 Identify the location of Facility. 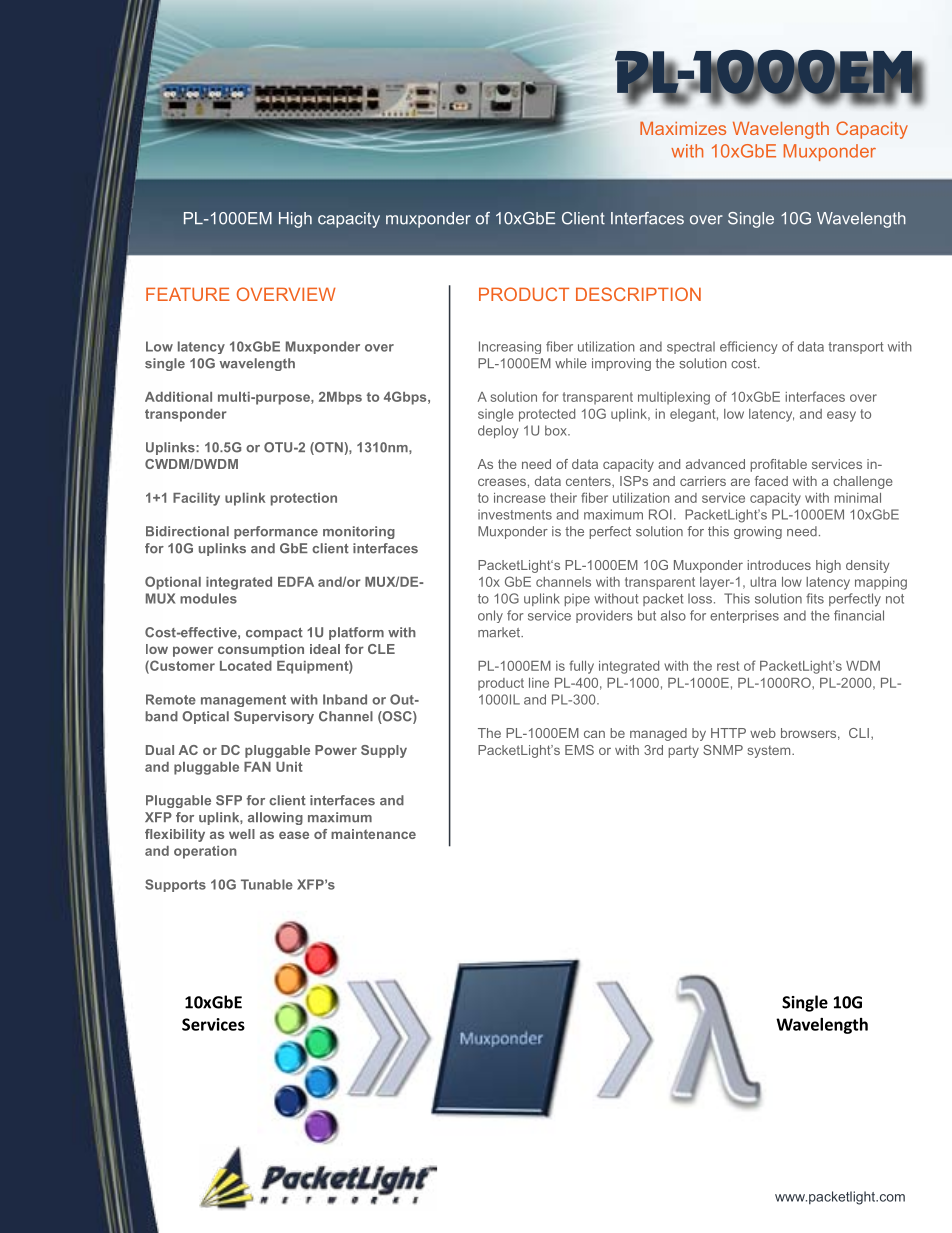
(196, 499).
